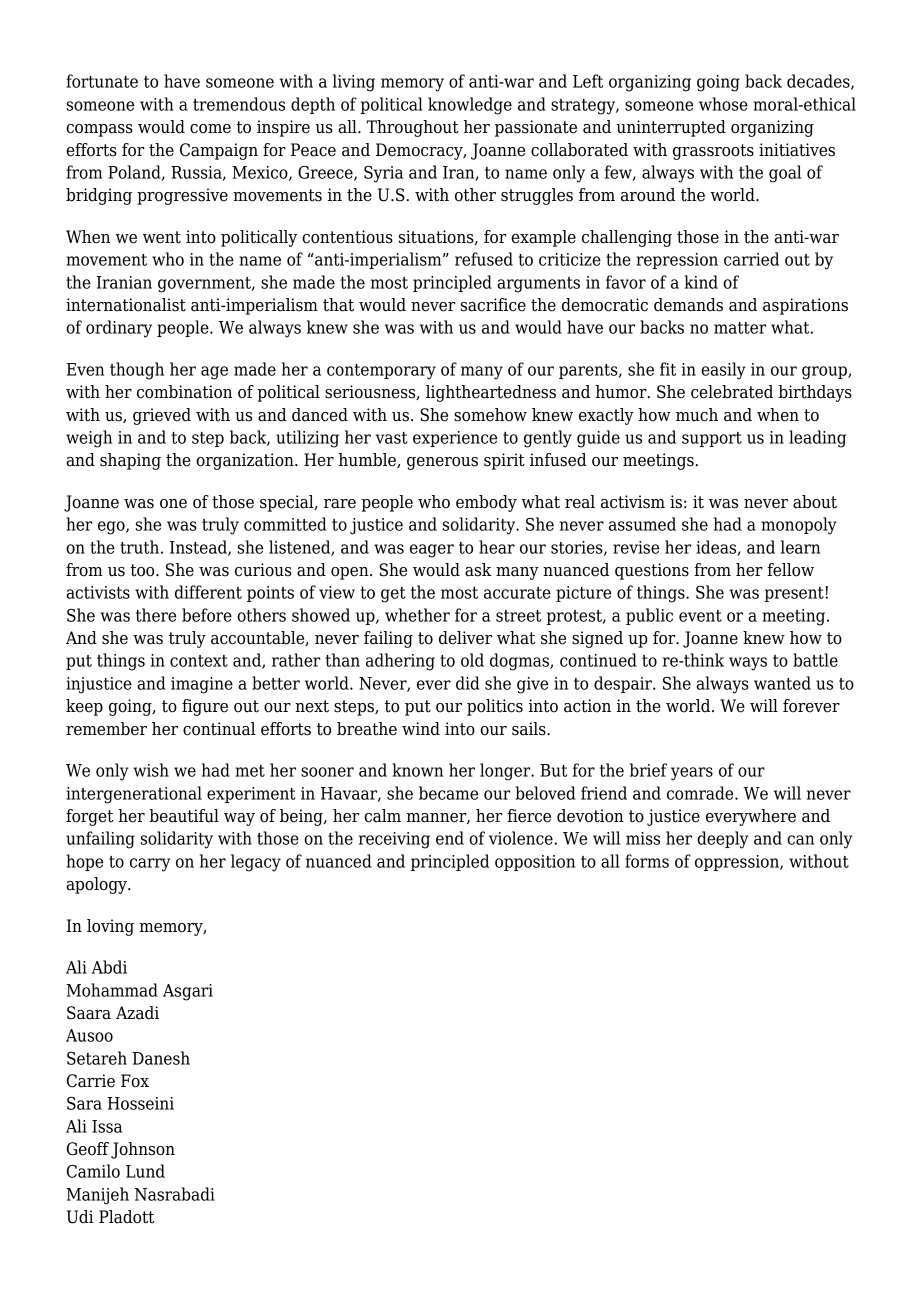  What do you see at coordinates (738, 863) in the screenshot?
I see `oppression` at bounding box center [738, 863].
